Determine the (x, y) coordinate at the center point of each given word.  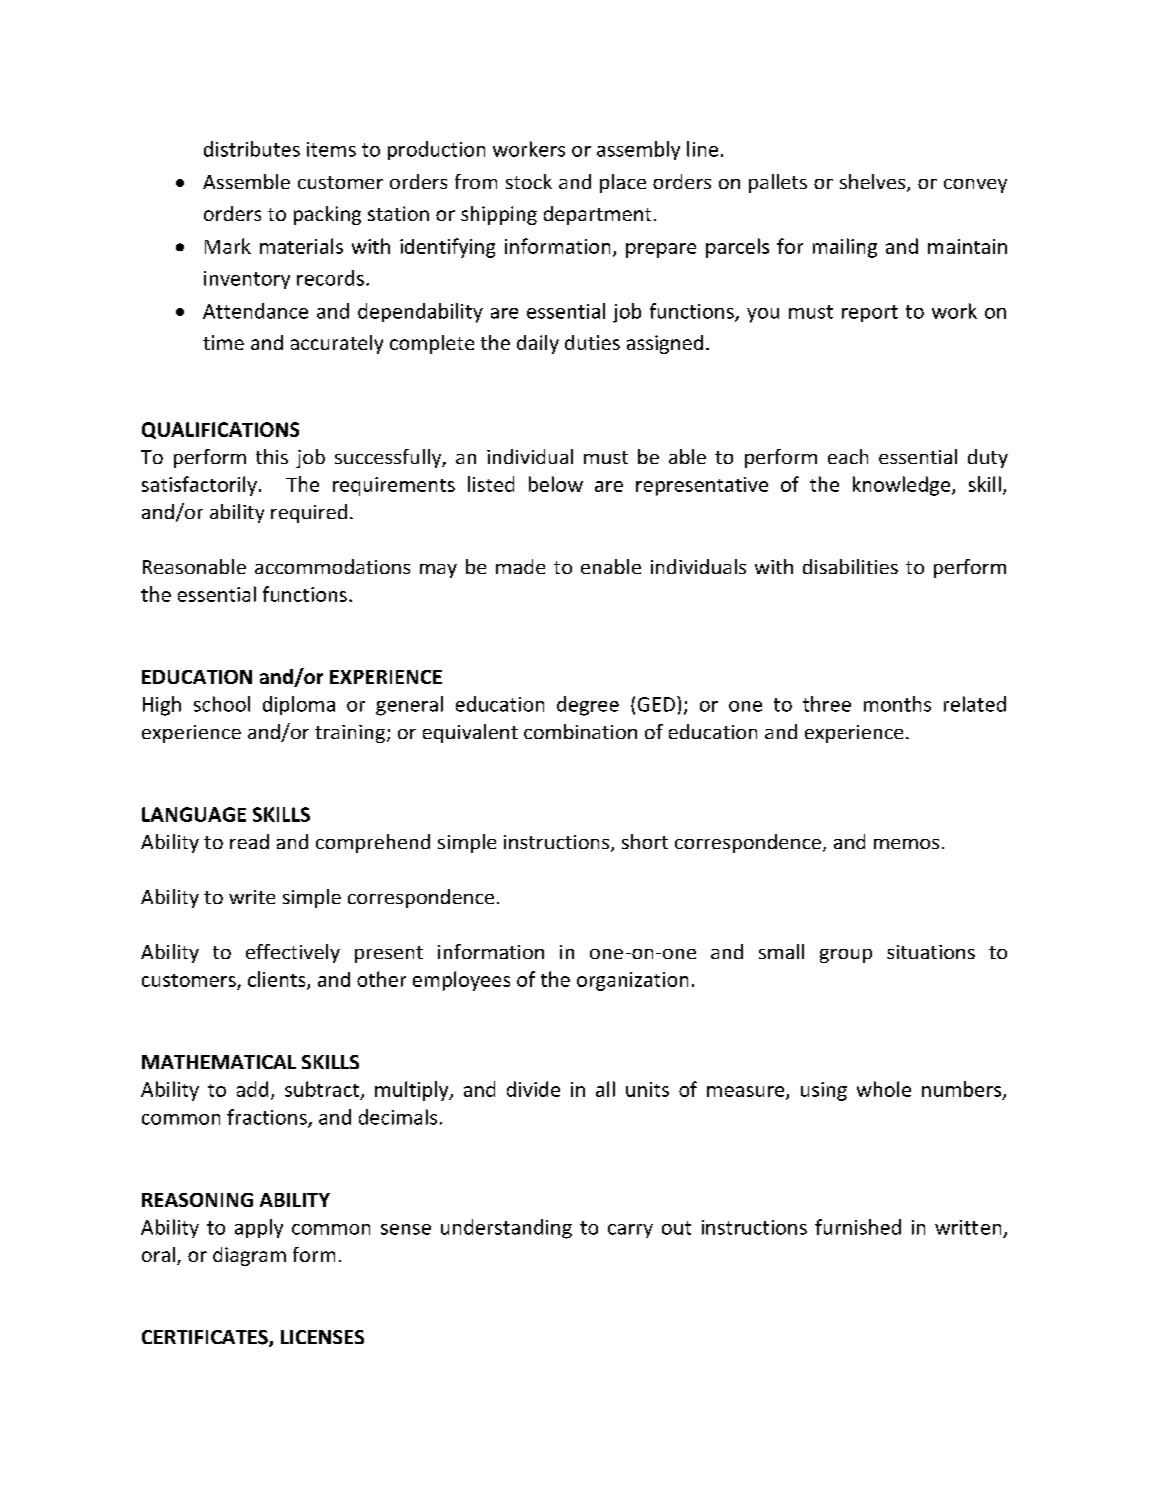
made (520, 566)
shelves (874, 183)
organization (632, 981)
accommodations (332, 566)
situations (931, 952)
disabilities (850, 566)
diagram (249, 1256)
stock (529, 181)
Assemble (246, 181)
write (252, 897)
